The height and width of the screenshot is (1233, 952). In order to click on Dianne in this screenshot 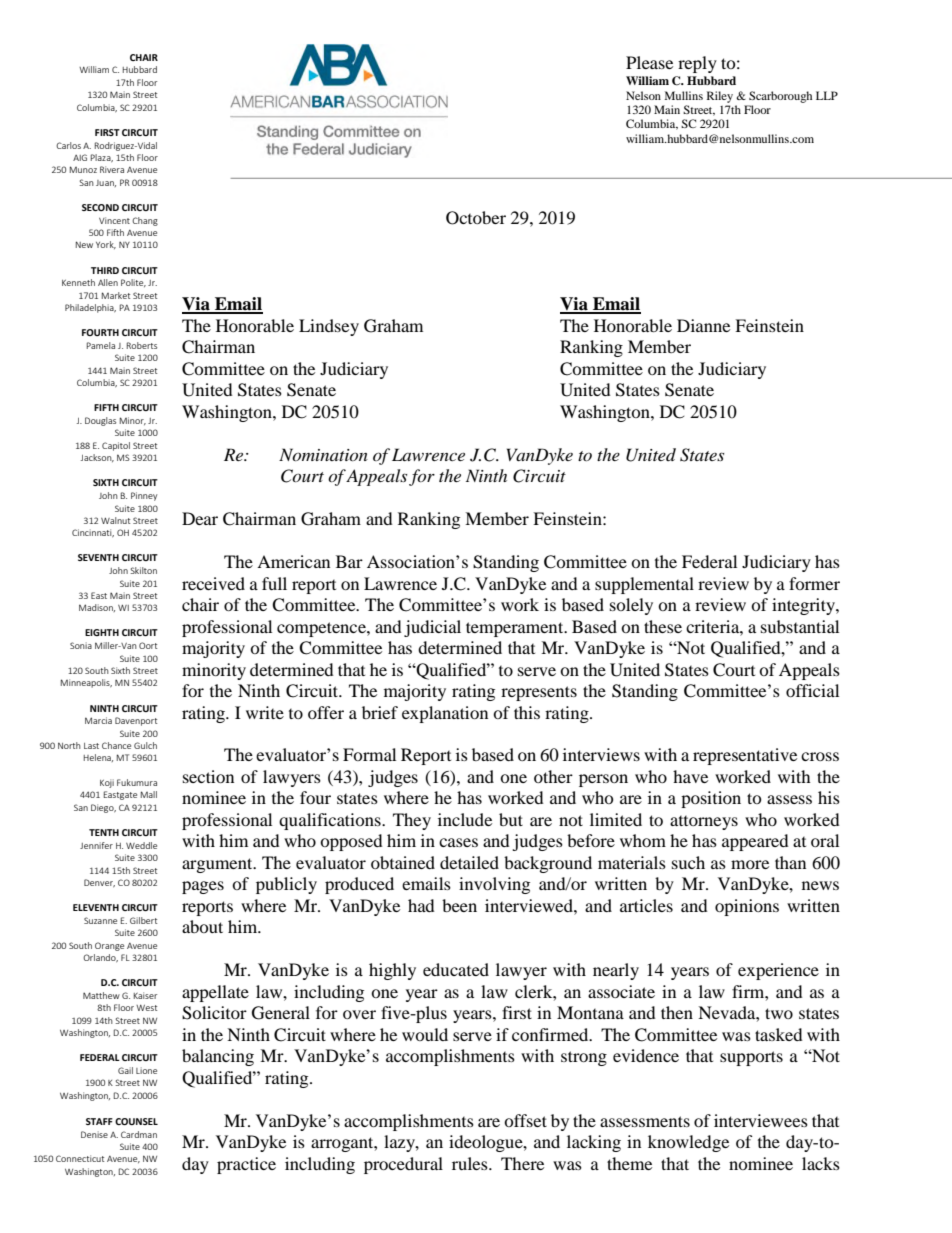, I will do `click(703, 325)`.
